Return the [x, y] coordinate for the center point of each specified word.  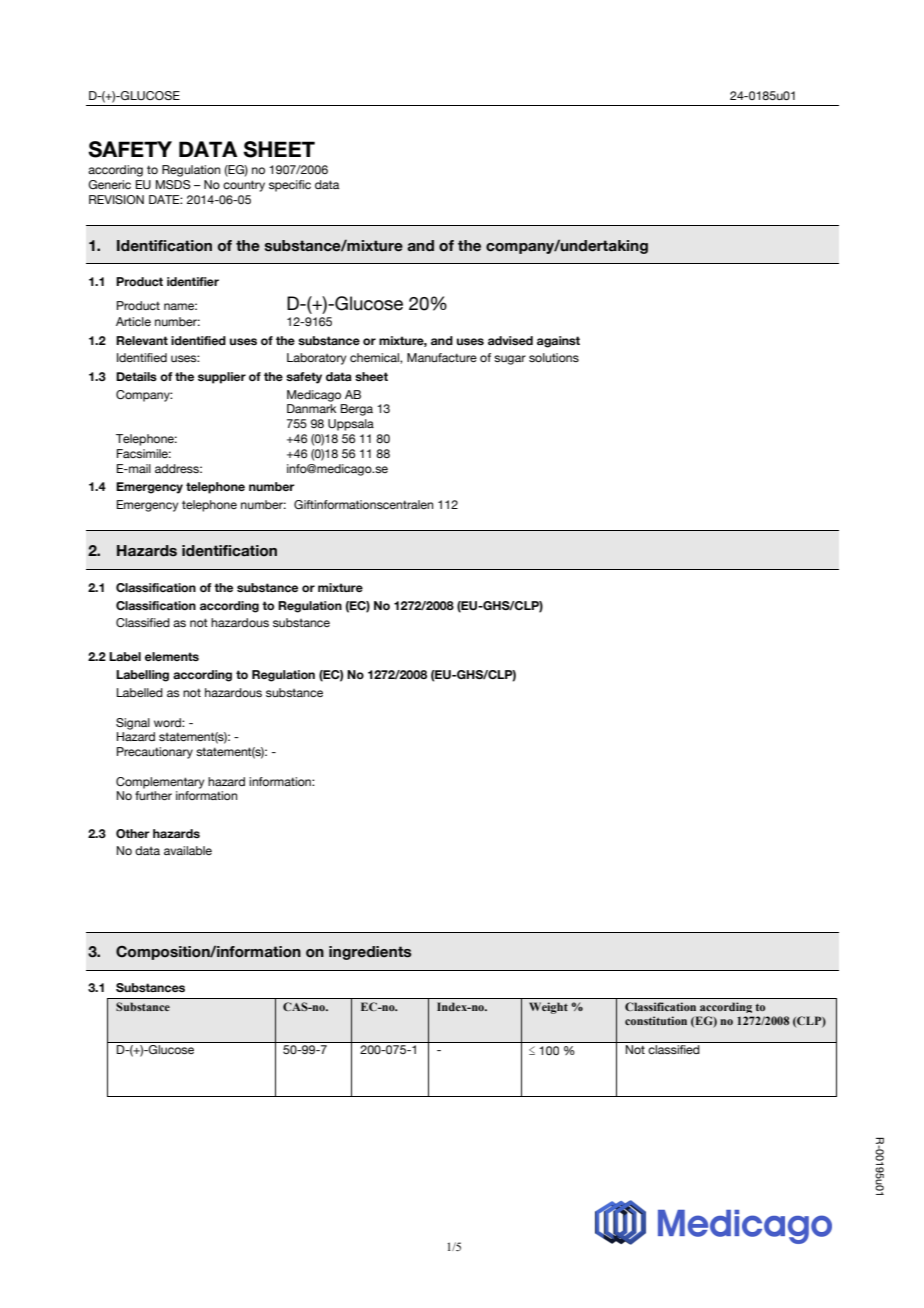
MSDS [173, 184]
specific [290, 186]
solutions [554, 357]
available [188, 850]
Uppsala [351, 425]
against [558, 342]
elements [172, 656]
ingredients [370, 953]
